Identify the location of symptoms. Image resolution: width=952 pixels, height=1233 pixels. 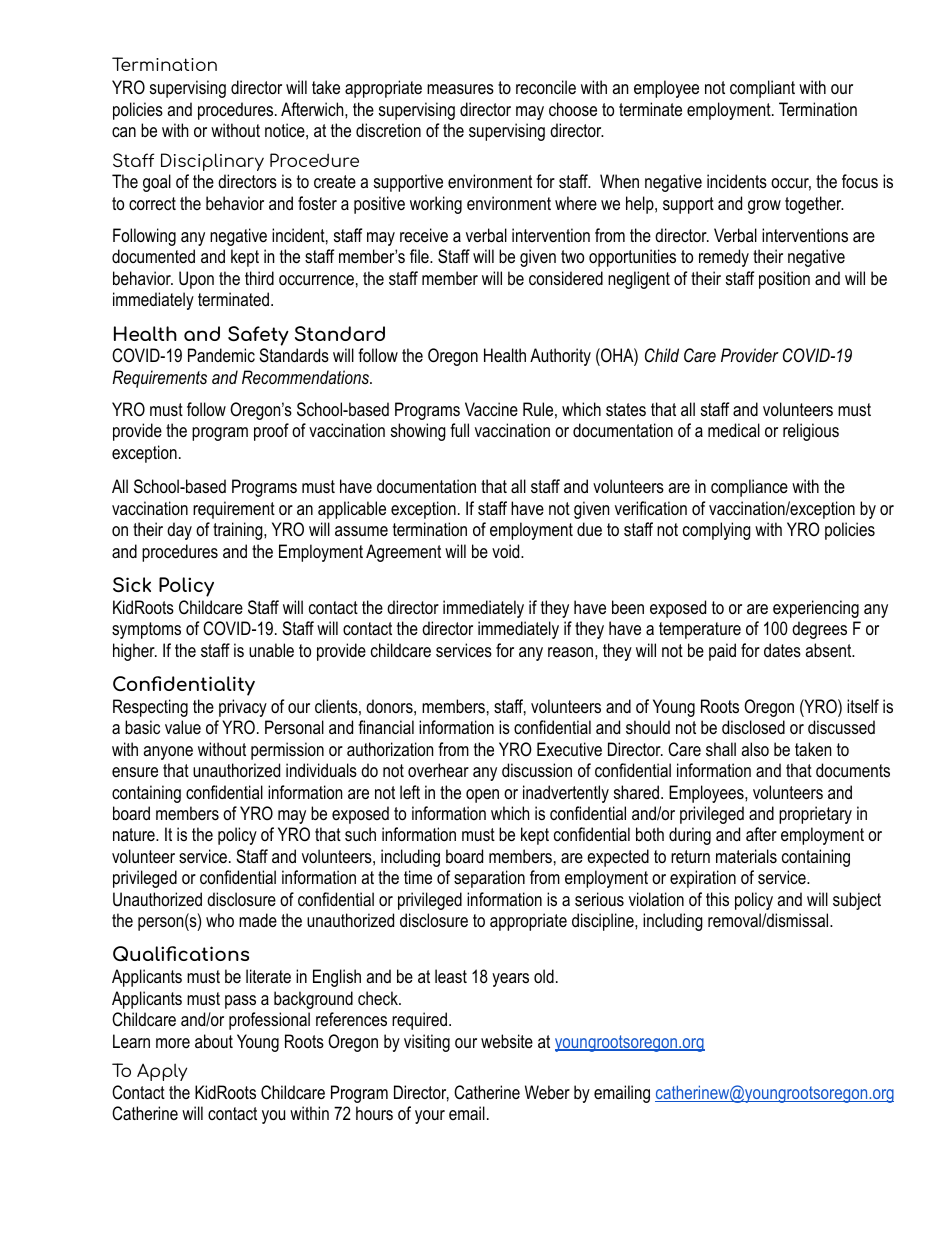
(146, 630).
